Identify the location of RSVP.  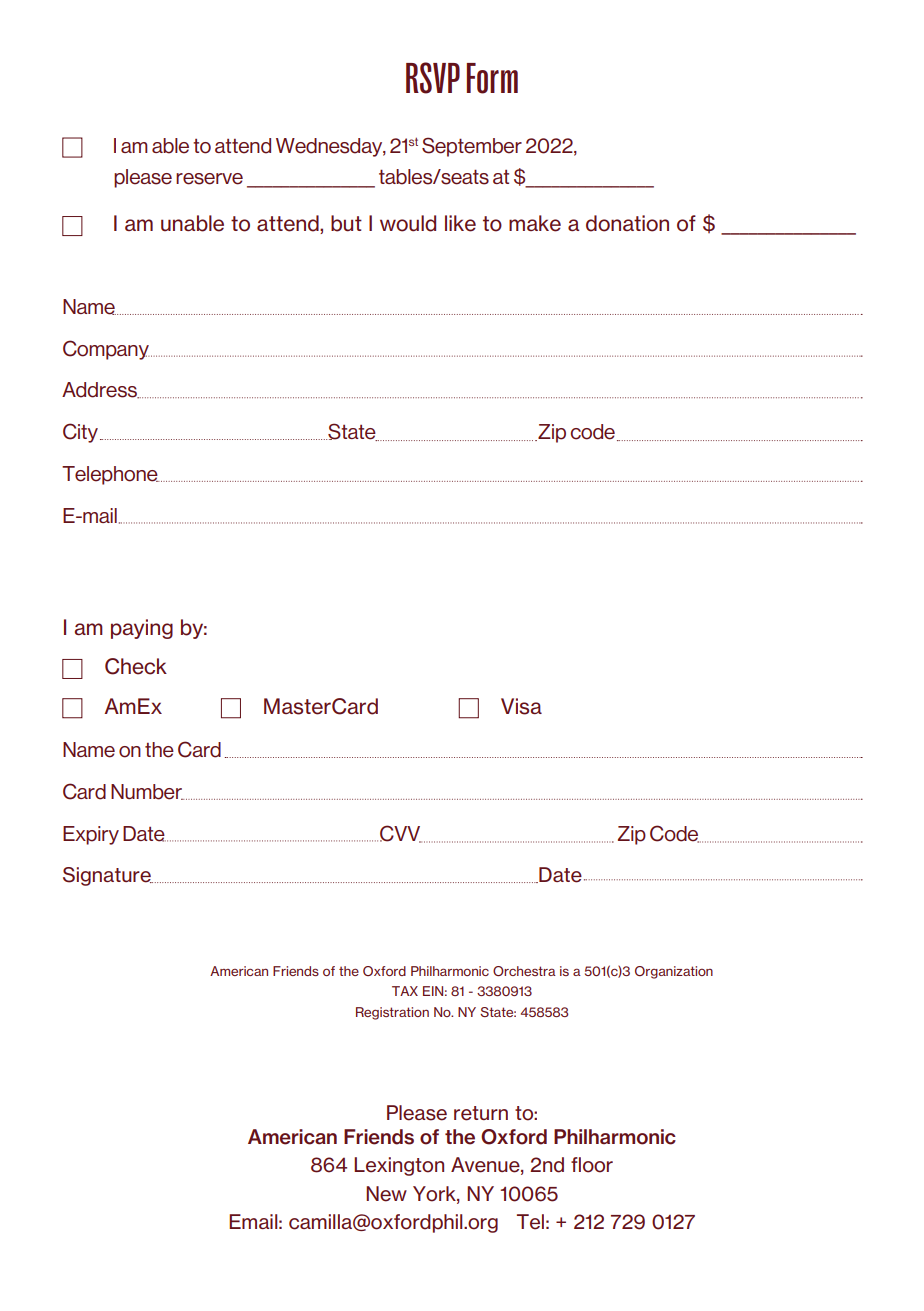
(433, 78).
